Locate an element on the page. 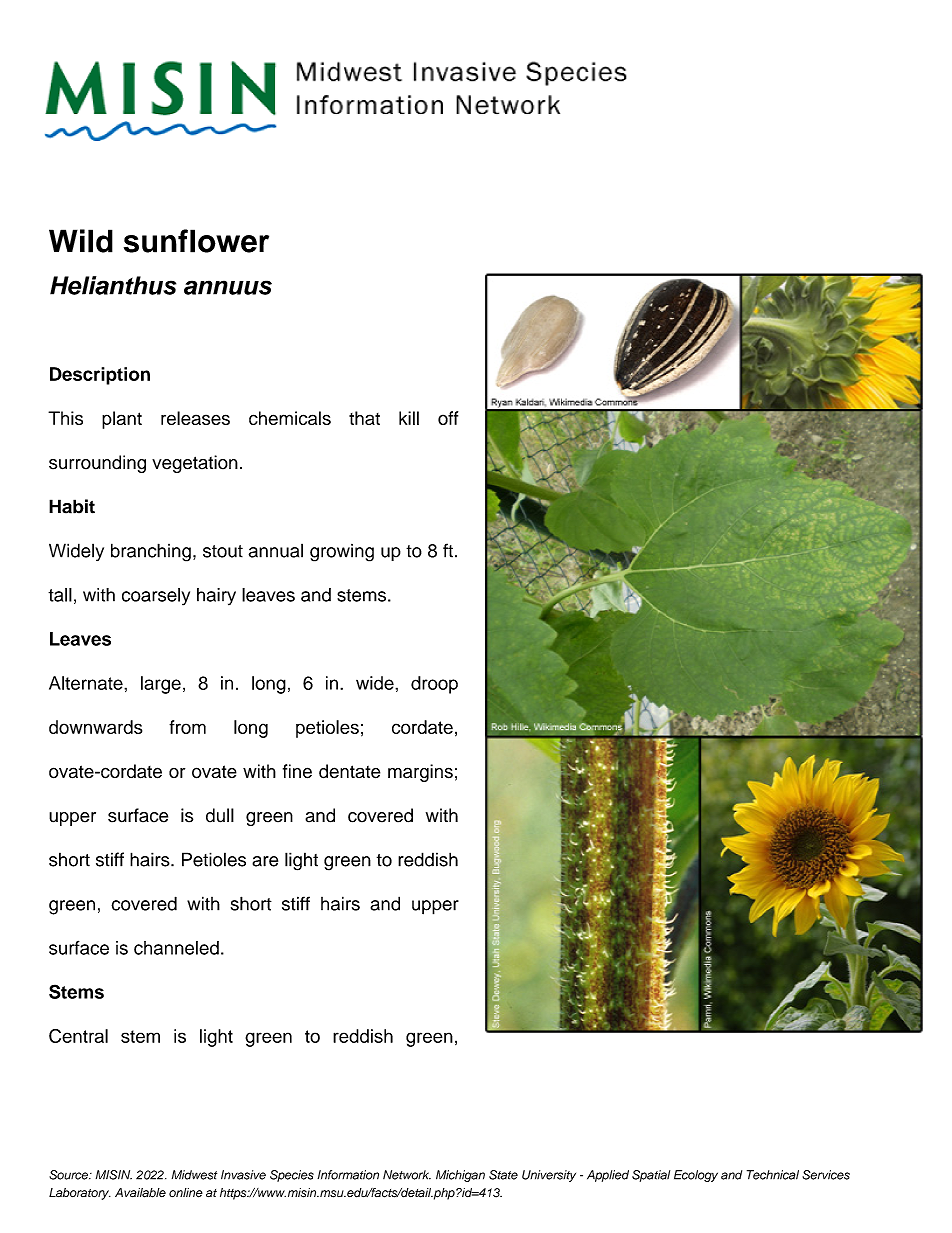  channeled is located at coordinates (176, 948).
